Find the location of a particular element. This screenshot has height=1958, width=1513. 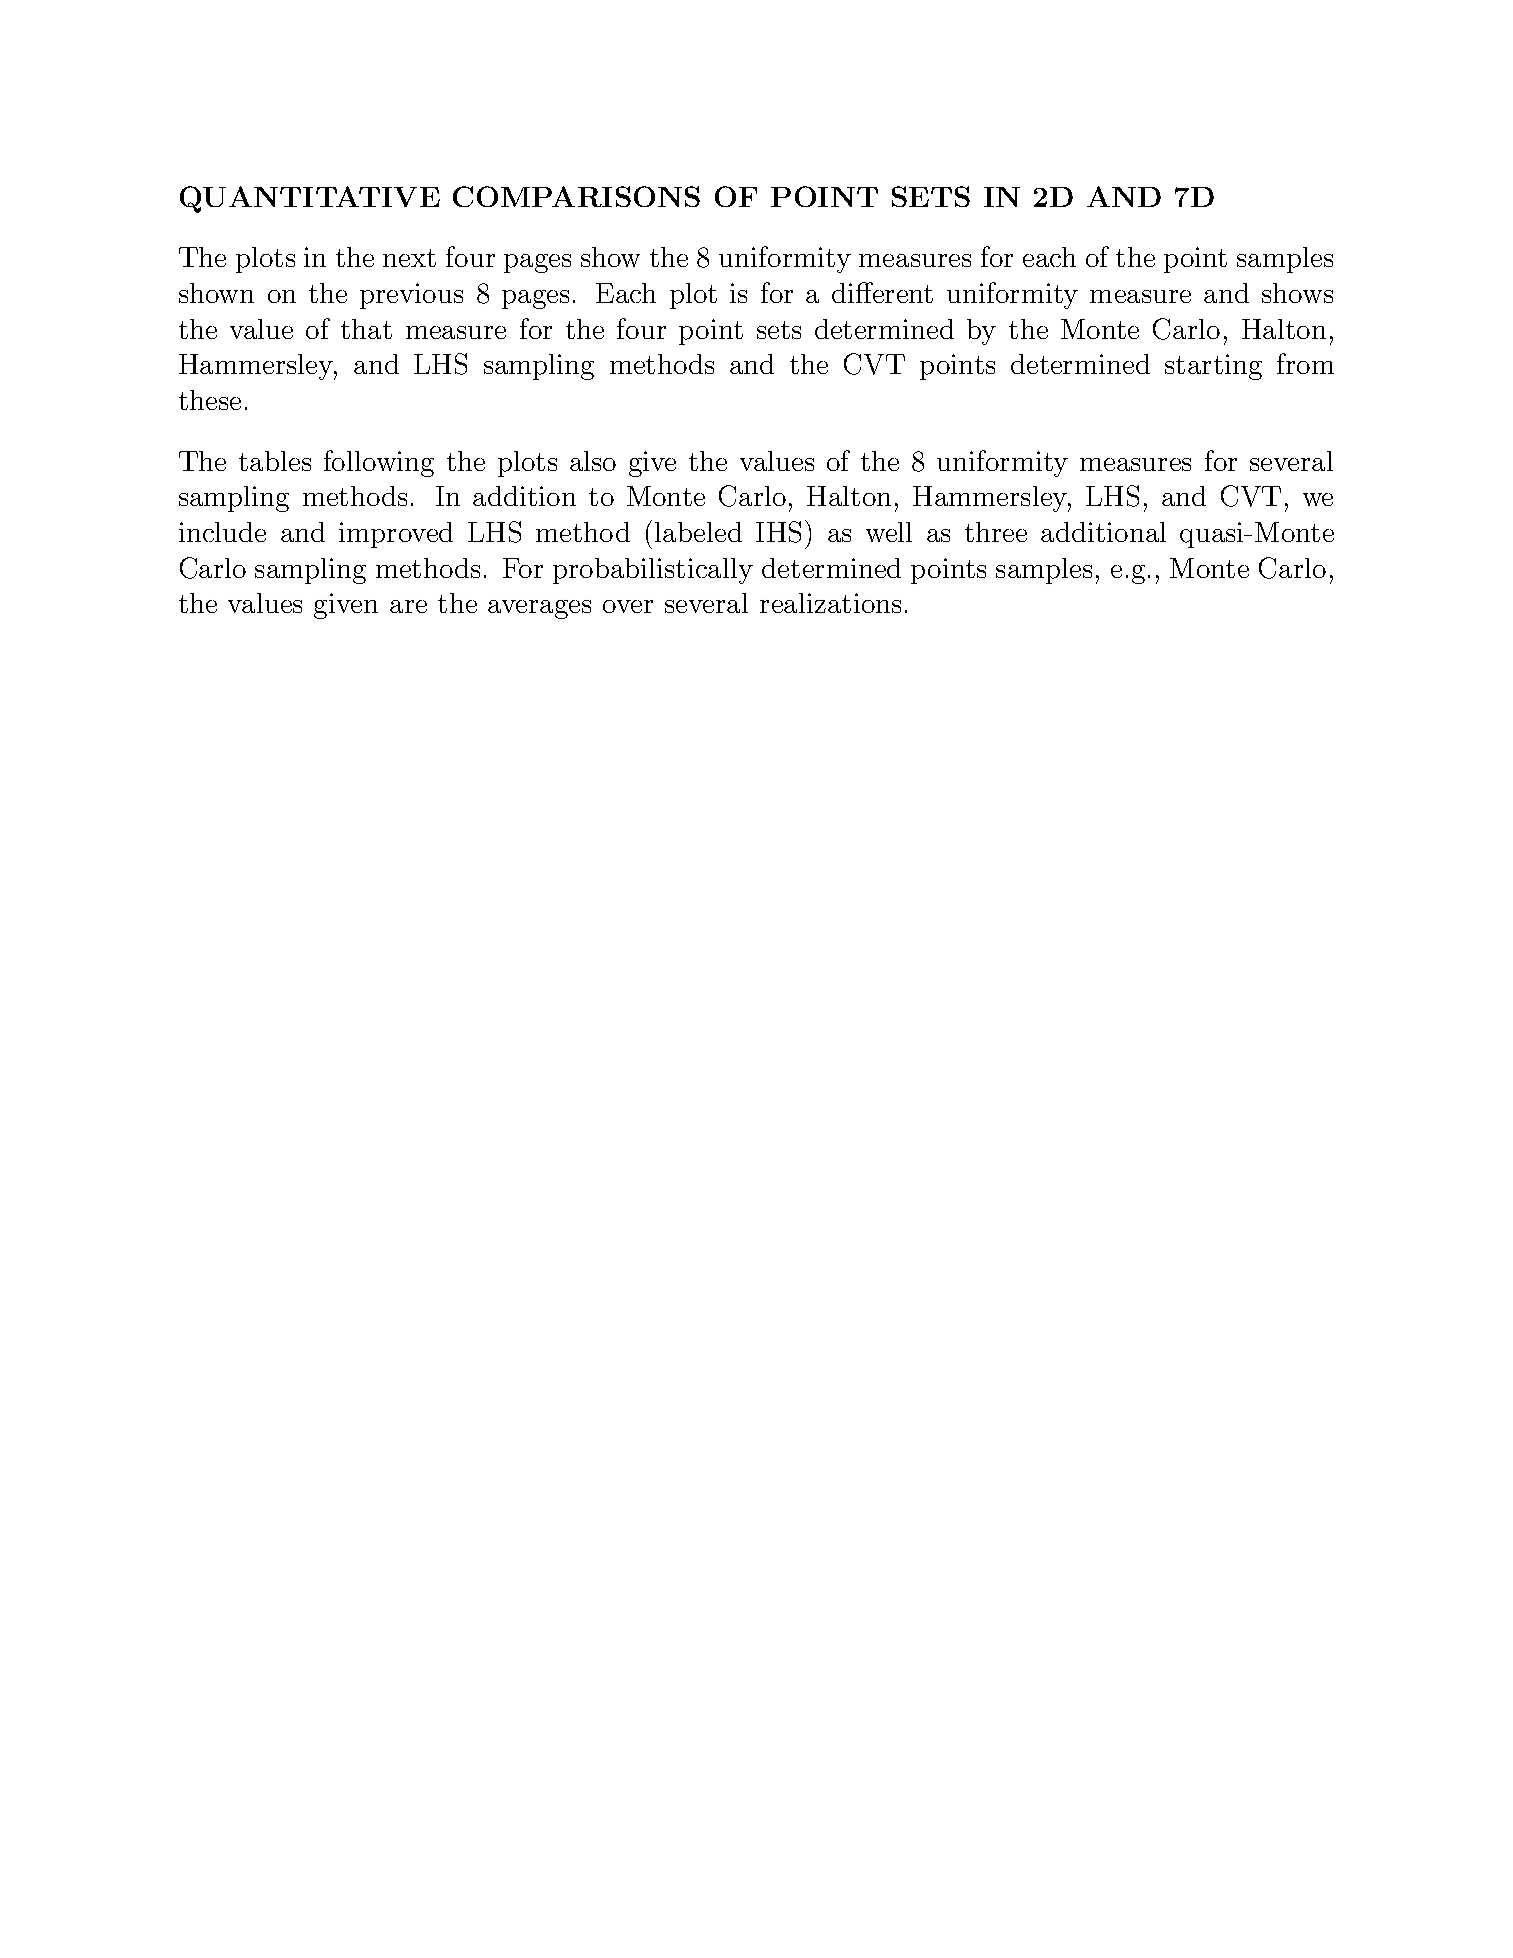

three is located at coordinates (996, 532).
